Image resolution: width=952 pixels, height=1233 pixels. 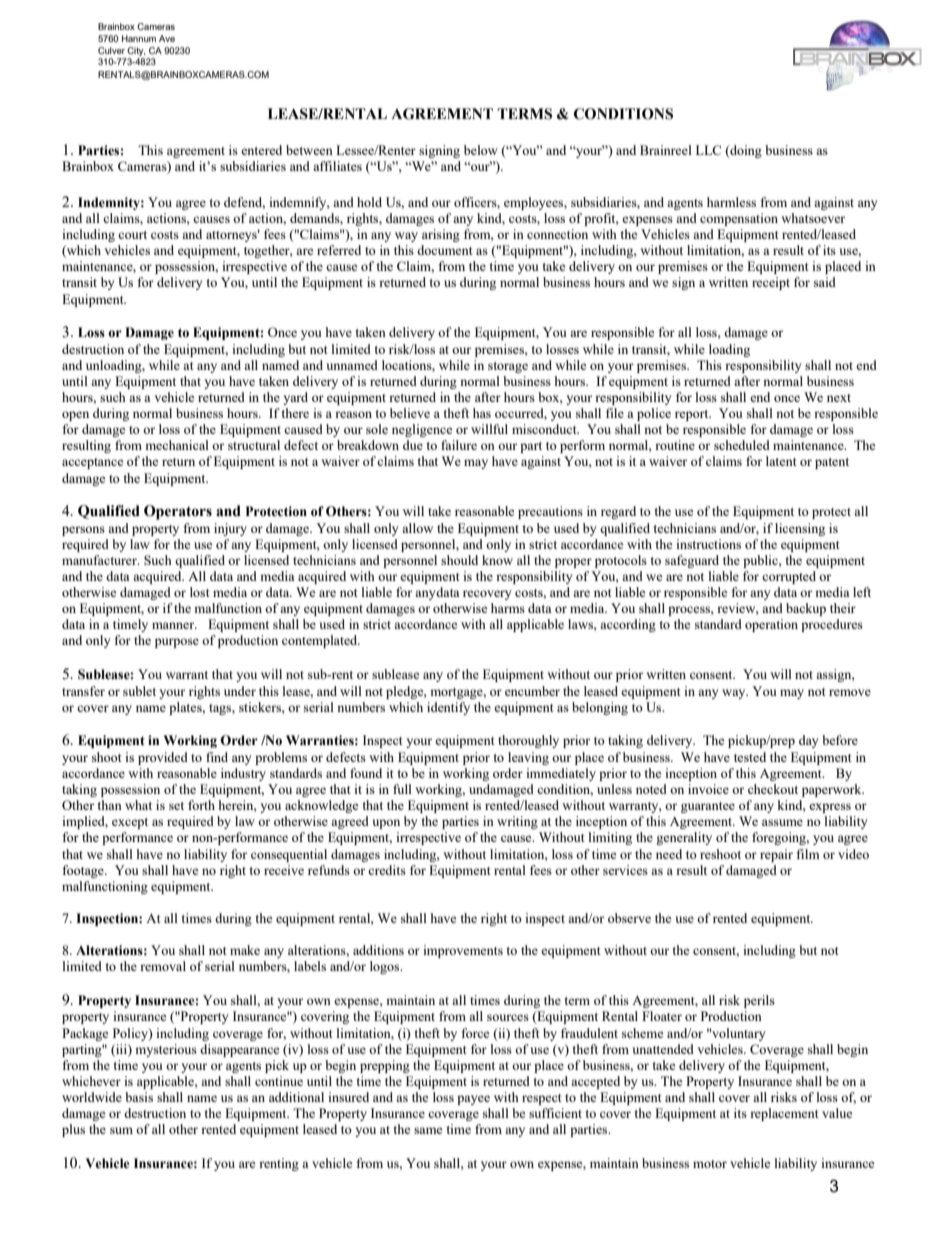 What do you see at coordinates (708, 150) in the screenshot?
I see `LLC` at bounding box center [708, 150].
